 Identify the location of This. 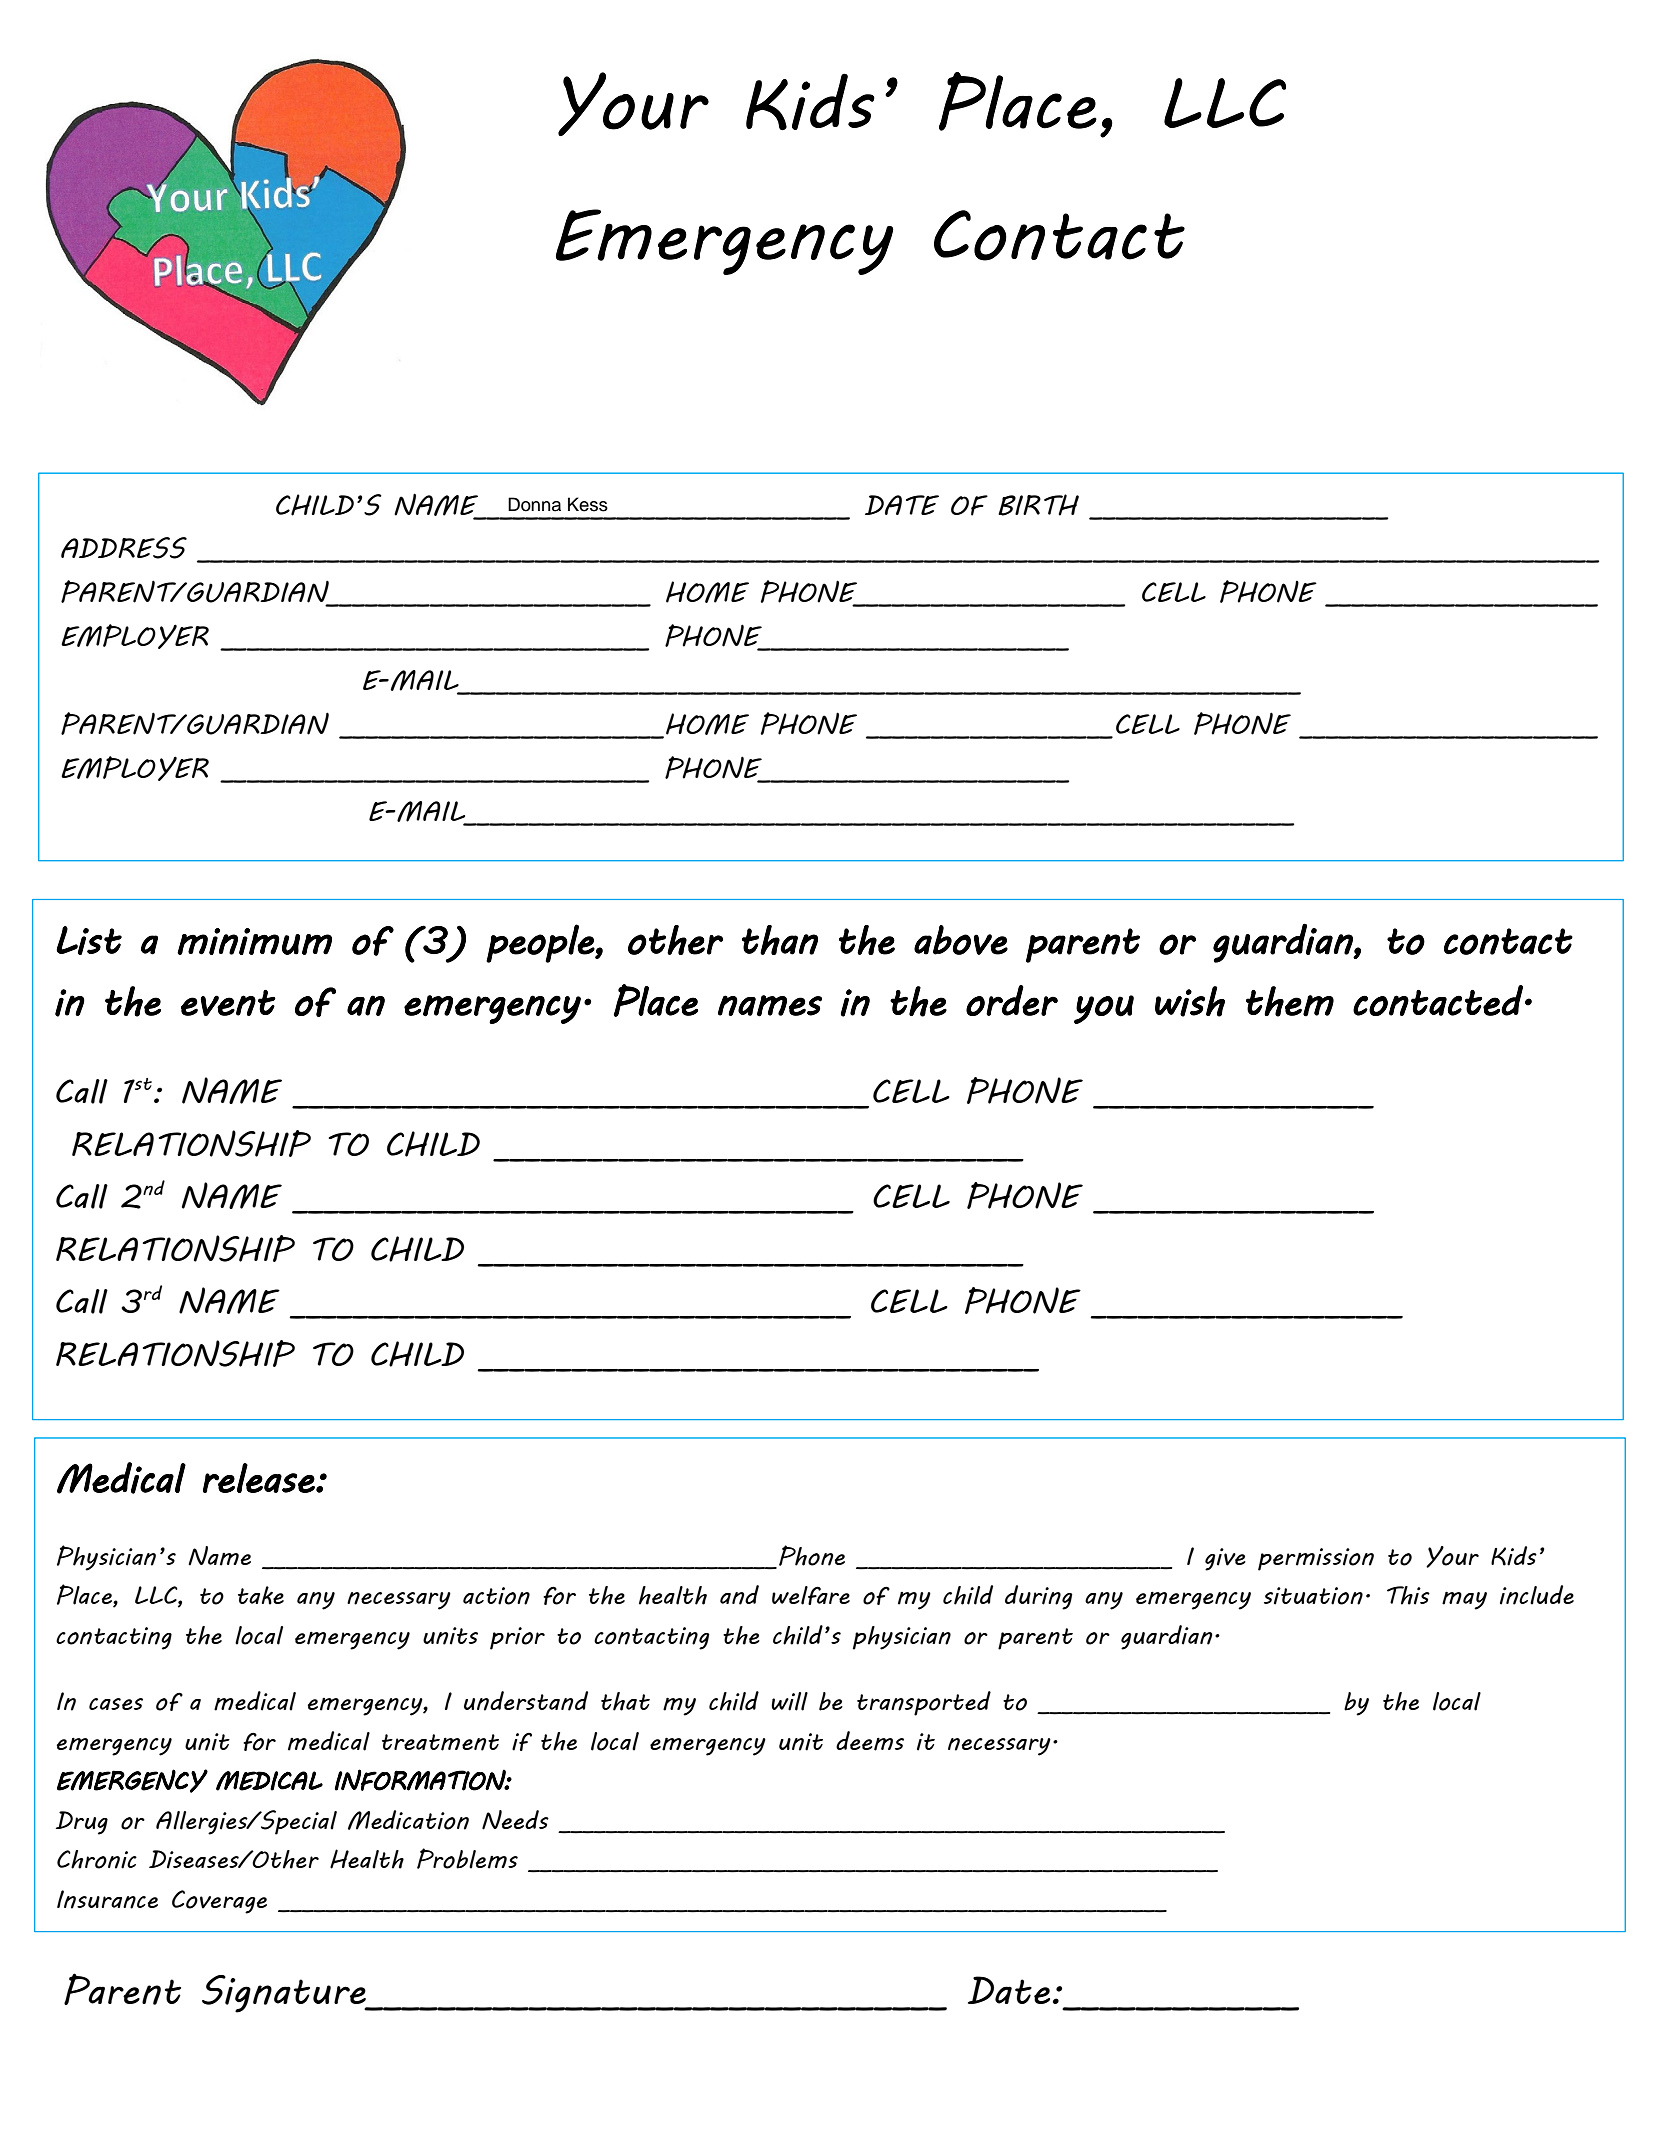
(1408, 1595).
